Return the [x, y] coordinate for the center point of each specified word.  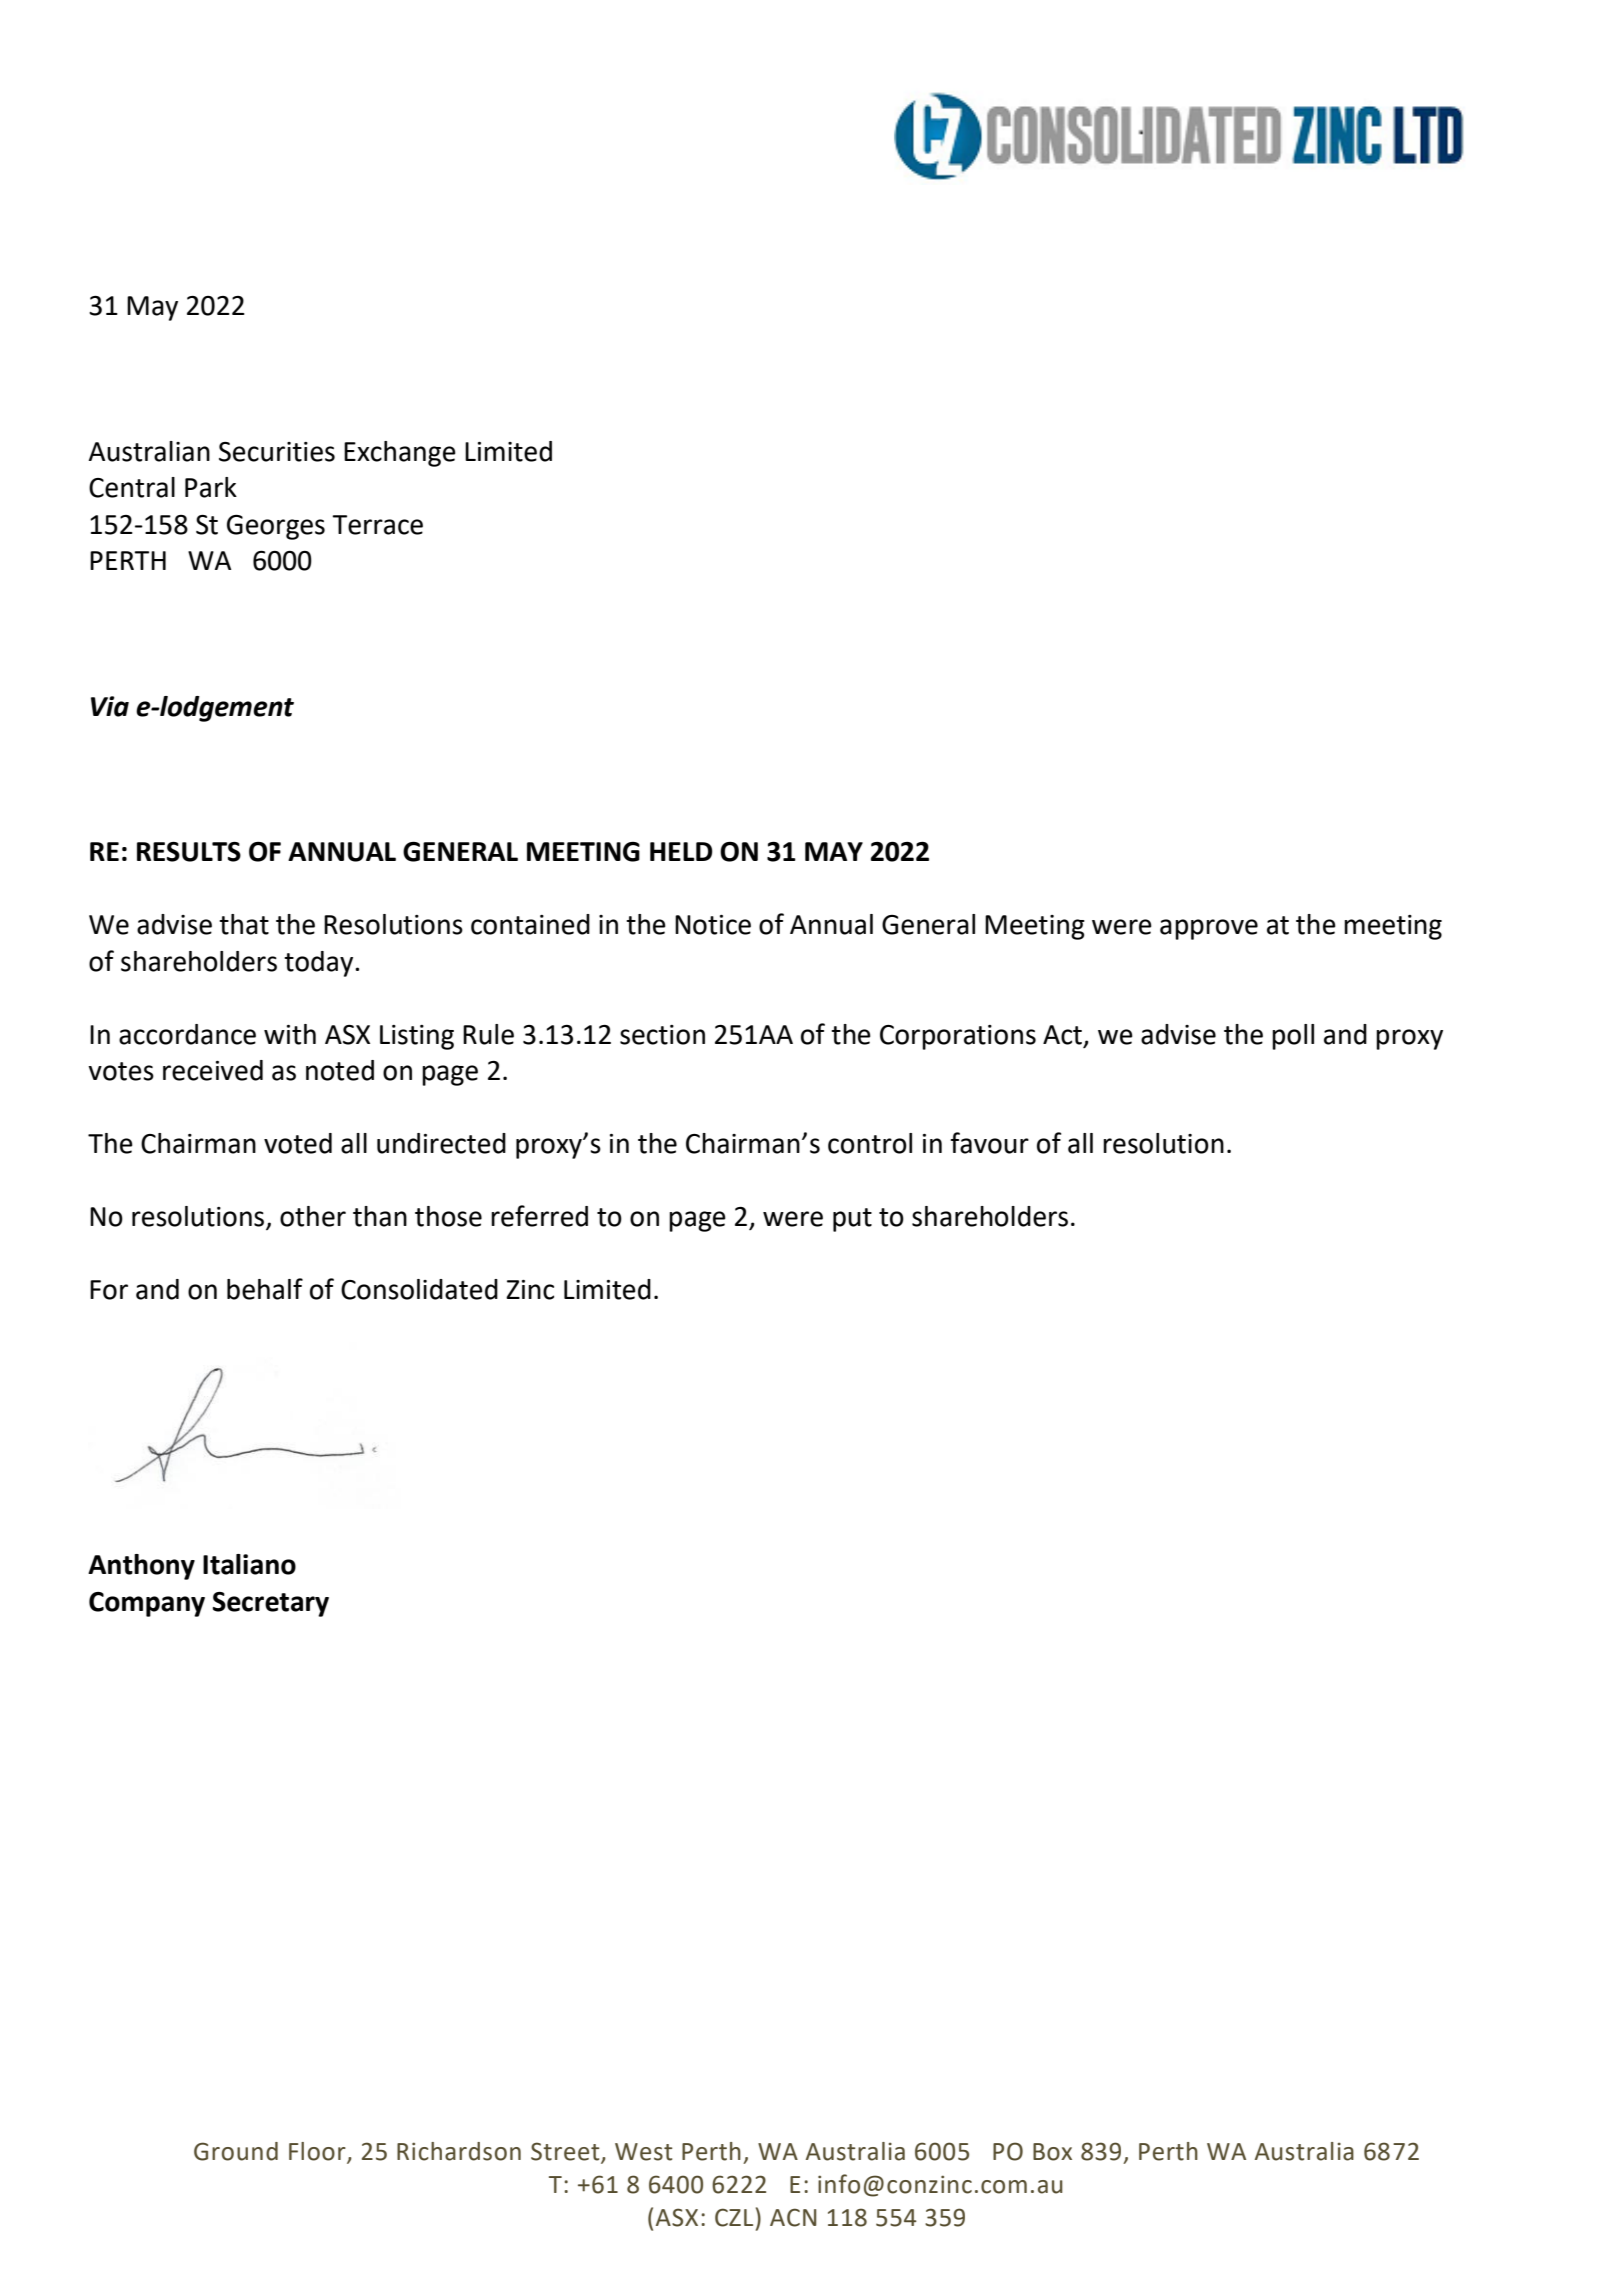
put [852, 1220]
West [643, 2152]
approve [1209, 929]
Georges [276, 527]
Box [1052, 2152]
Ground [236, 2151]
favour [990, 1143]
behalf [265, 1289]
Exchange [400, 454]
